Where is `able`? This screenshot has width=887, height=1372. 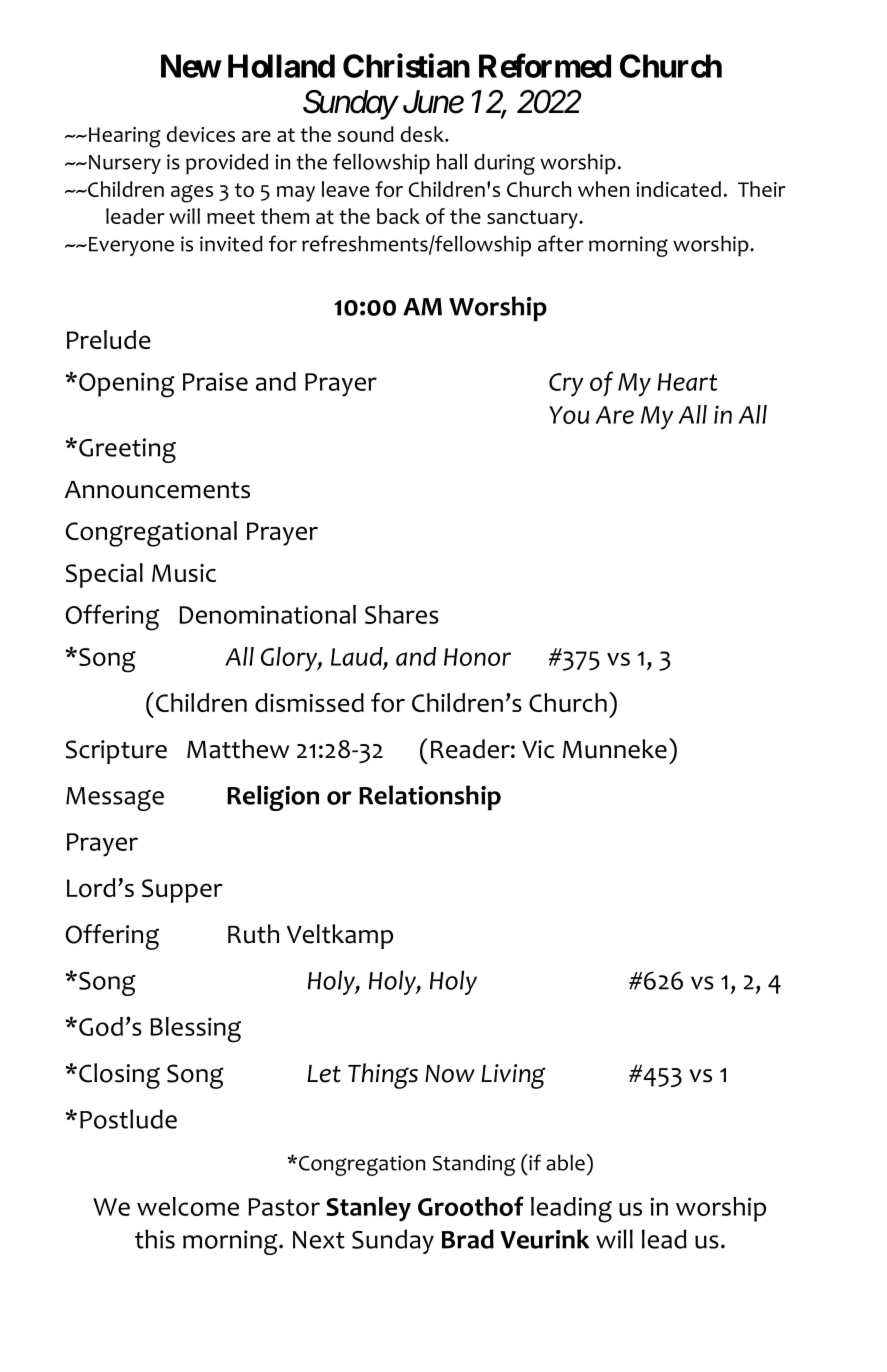
able is located at coordinates (565, 1163).
